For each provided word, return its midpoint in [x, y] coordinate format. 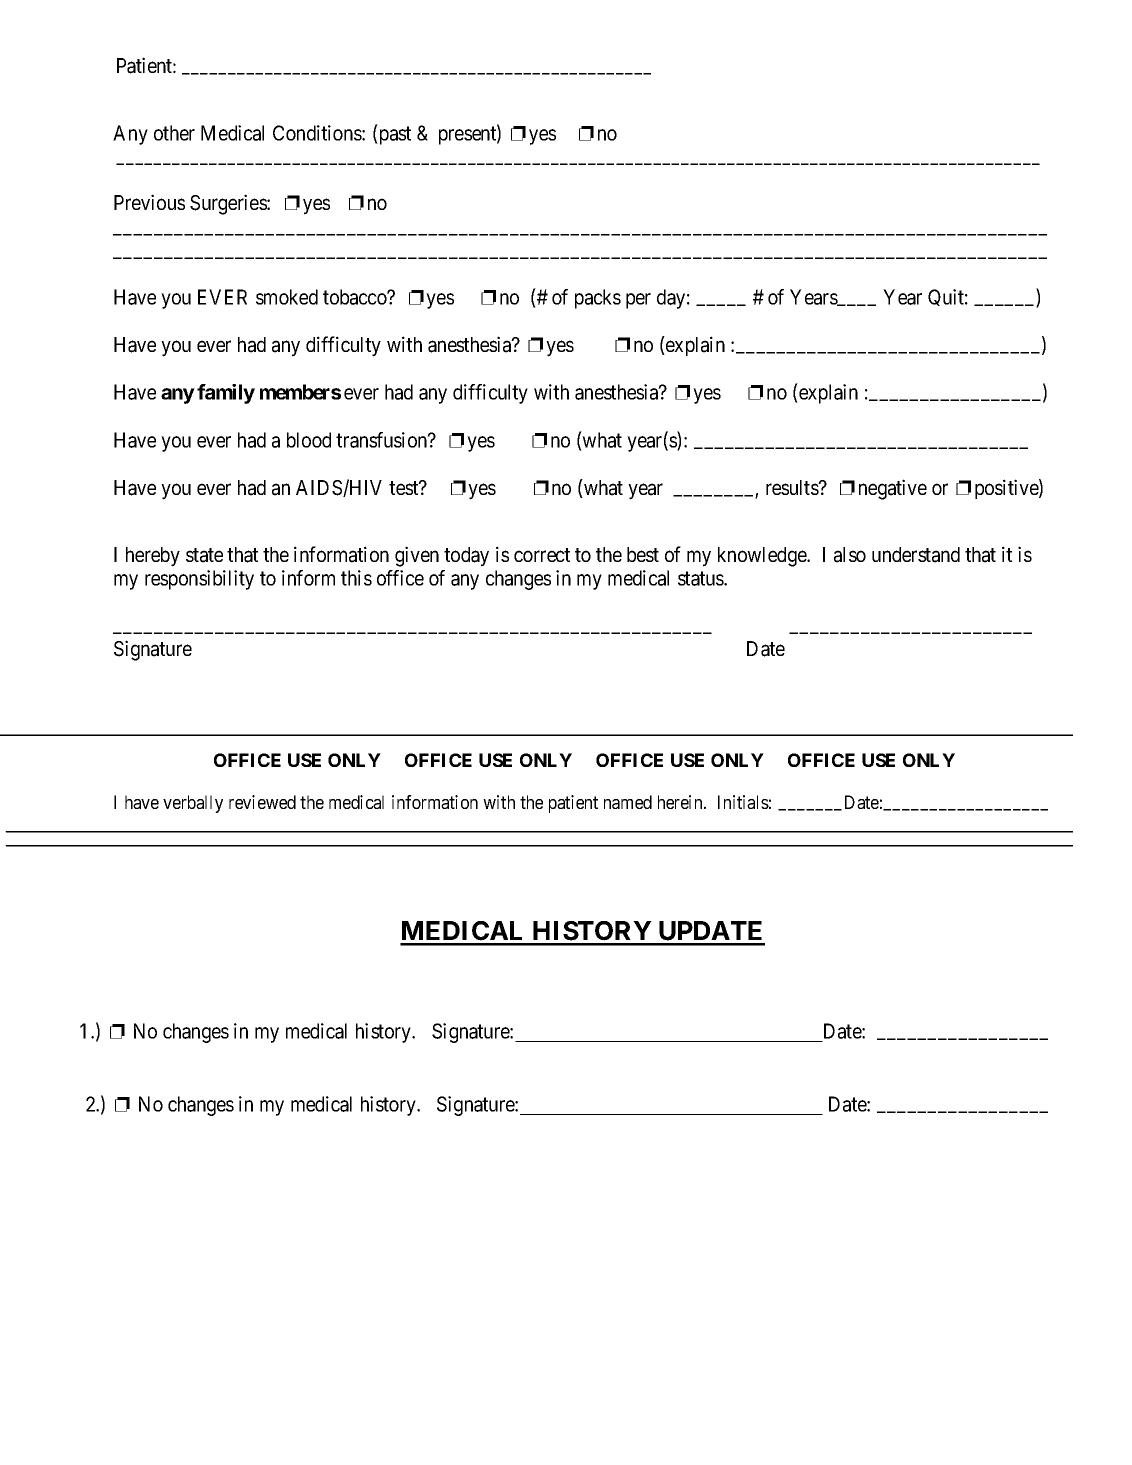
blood [309, 440]
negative [893, 489]
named [628, 802]
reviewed [262, 802]
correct [542, 555]
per [638, 301]
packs [598, 299]
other [174, 133]
